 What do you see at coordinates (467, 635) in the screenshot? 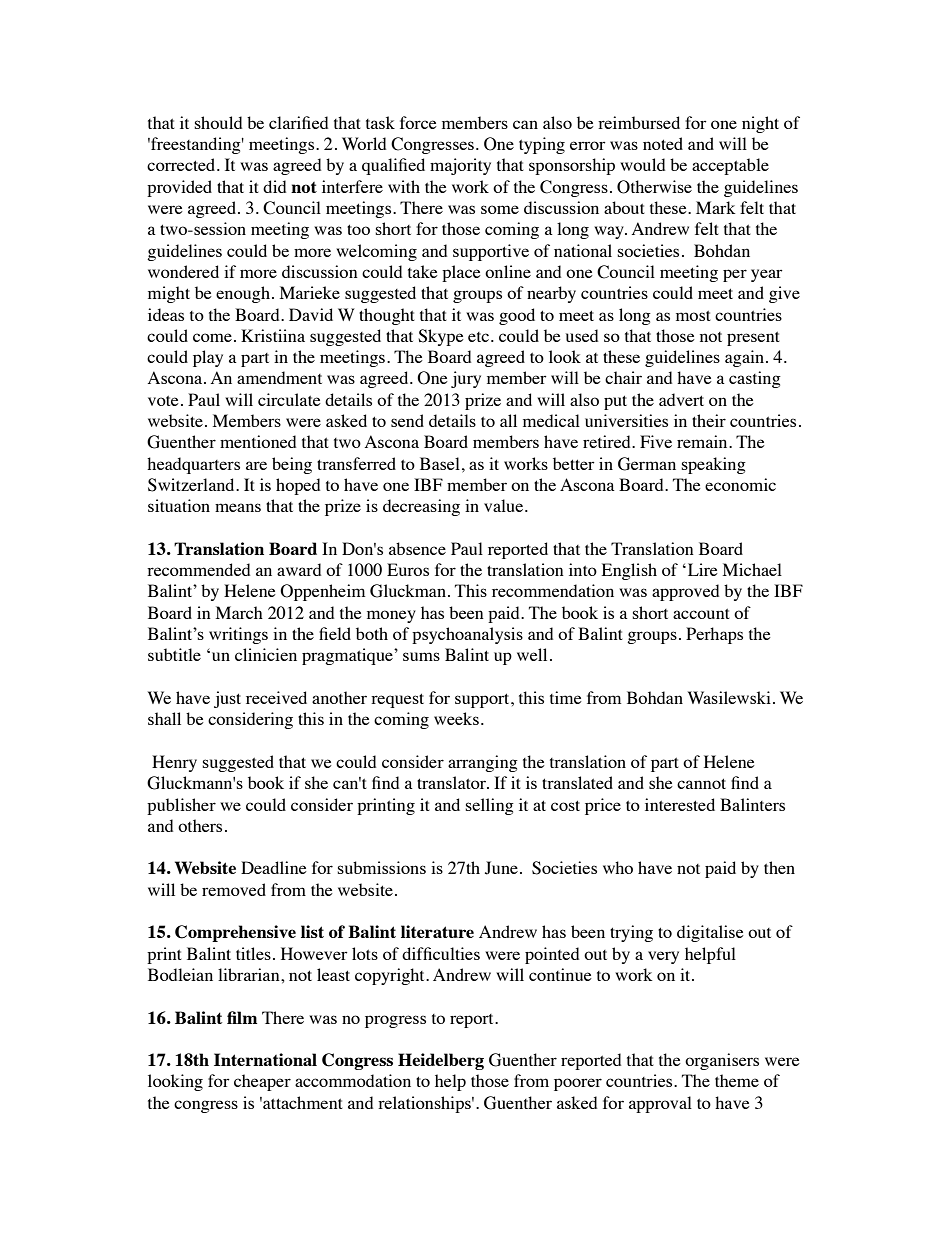
I see `psychoanalysis` at bounding box center [467, 635].
